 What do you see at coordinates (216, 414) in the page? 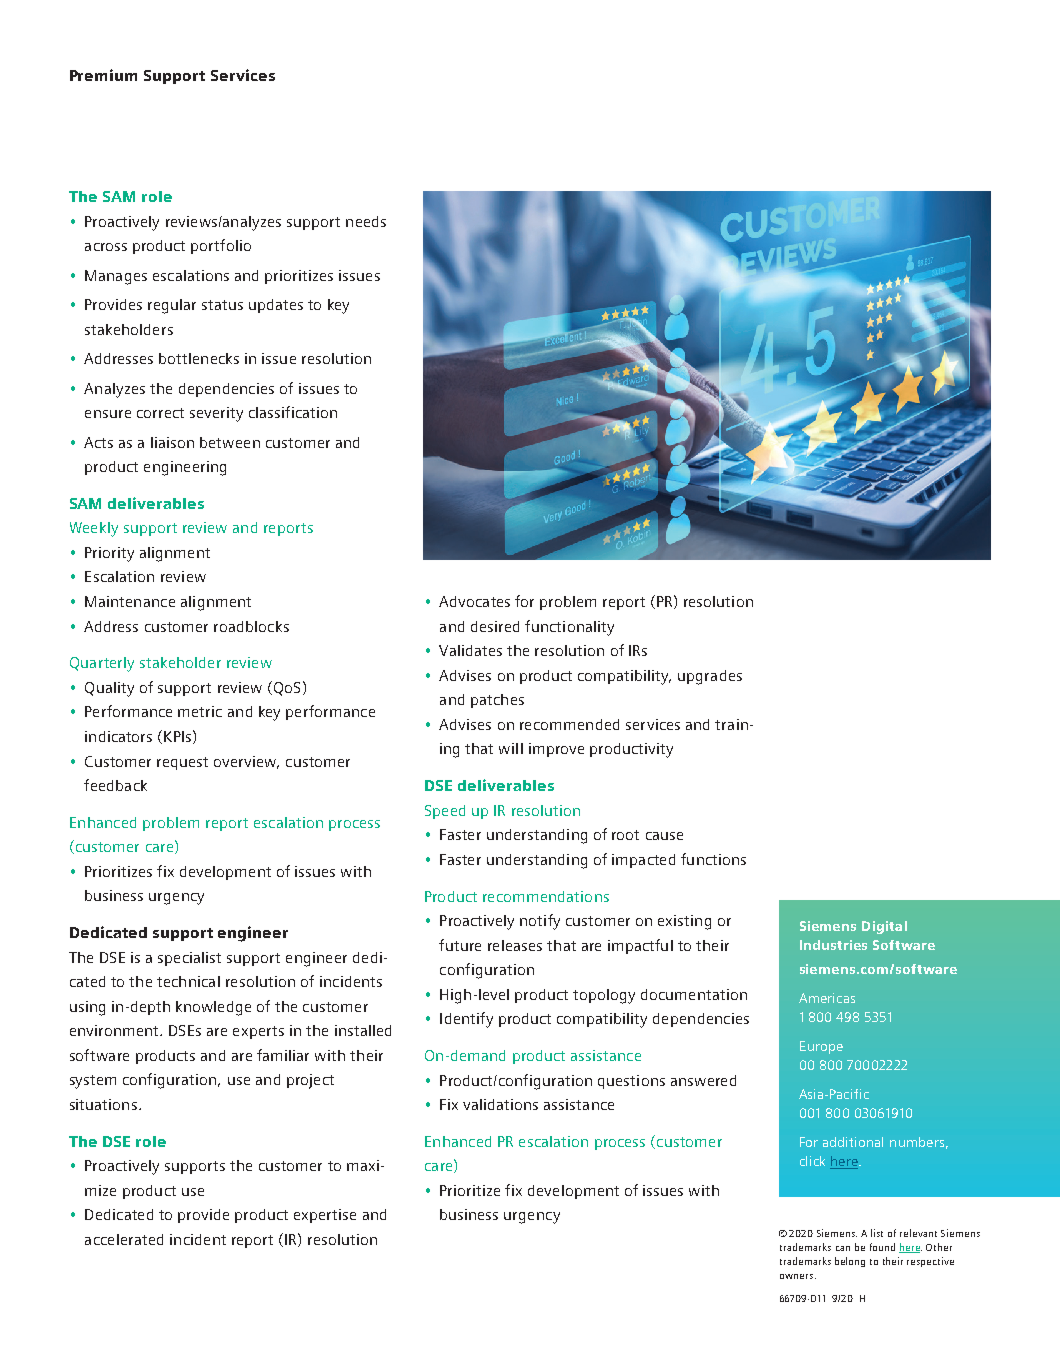
I see `severity` at bounding box center [216, 414].
